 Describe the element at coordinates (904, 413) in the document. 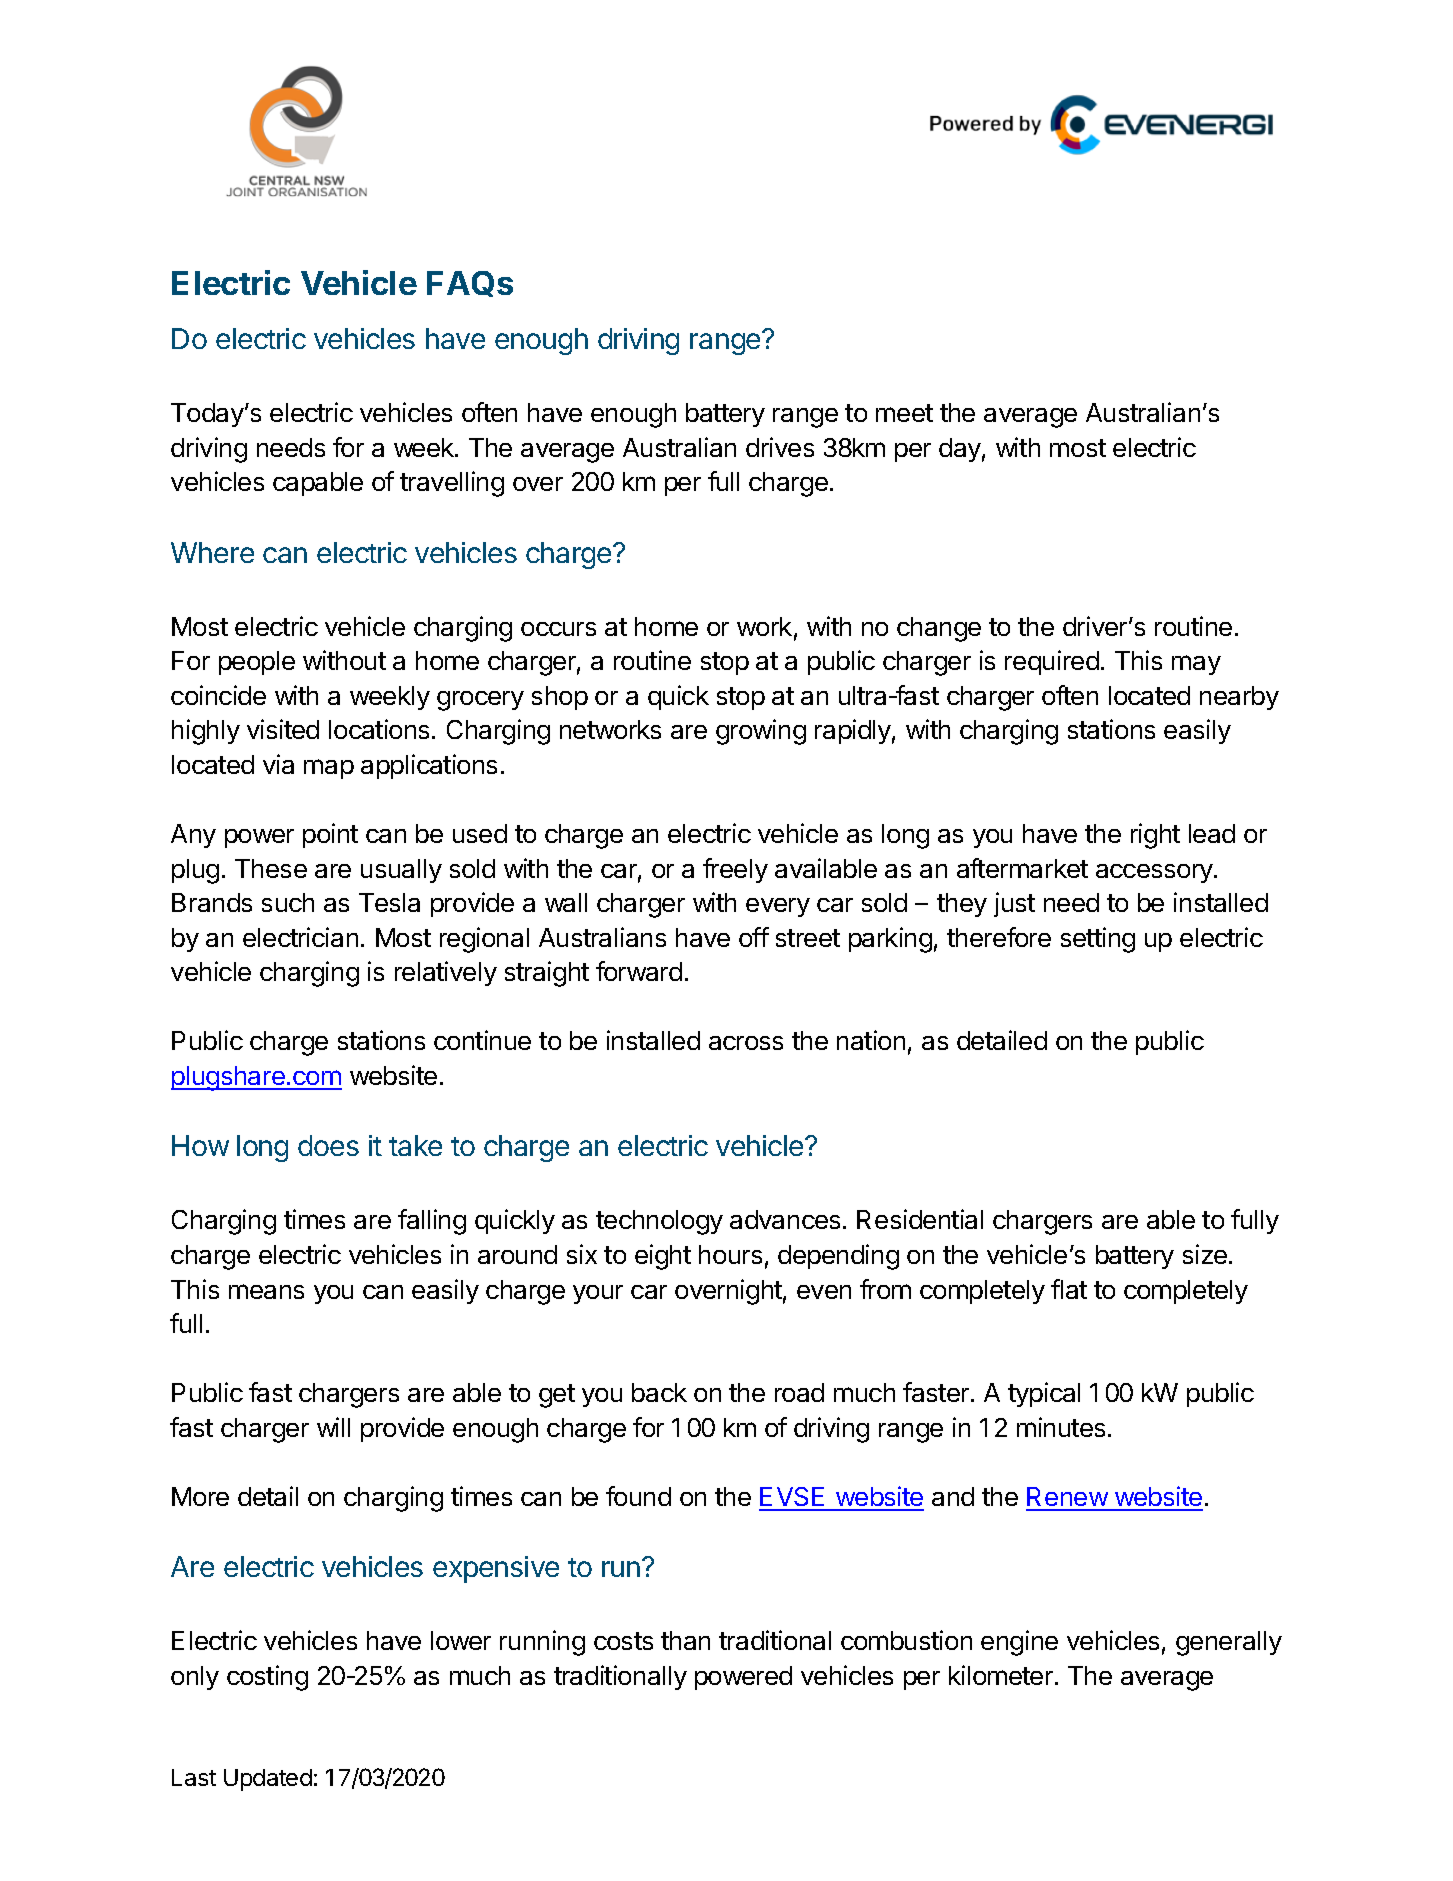

I see `meet` at that location.
